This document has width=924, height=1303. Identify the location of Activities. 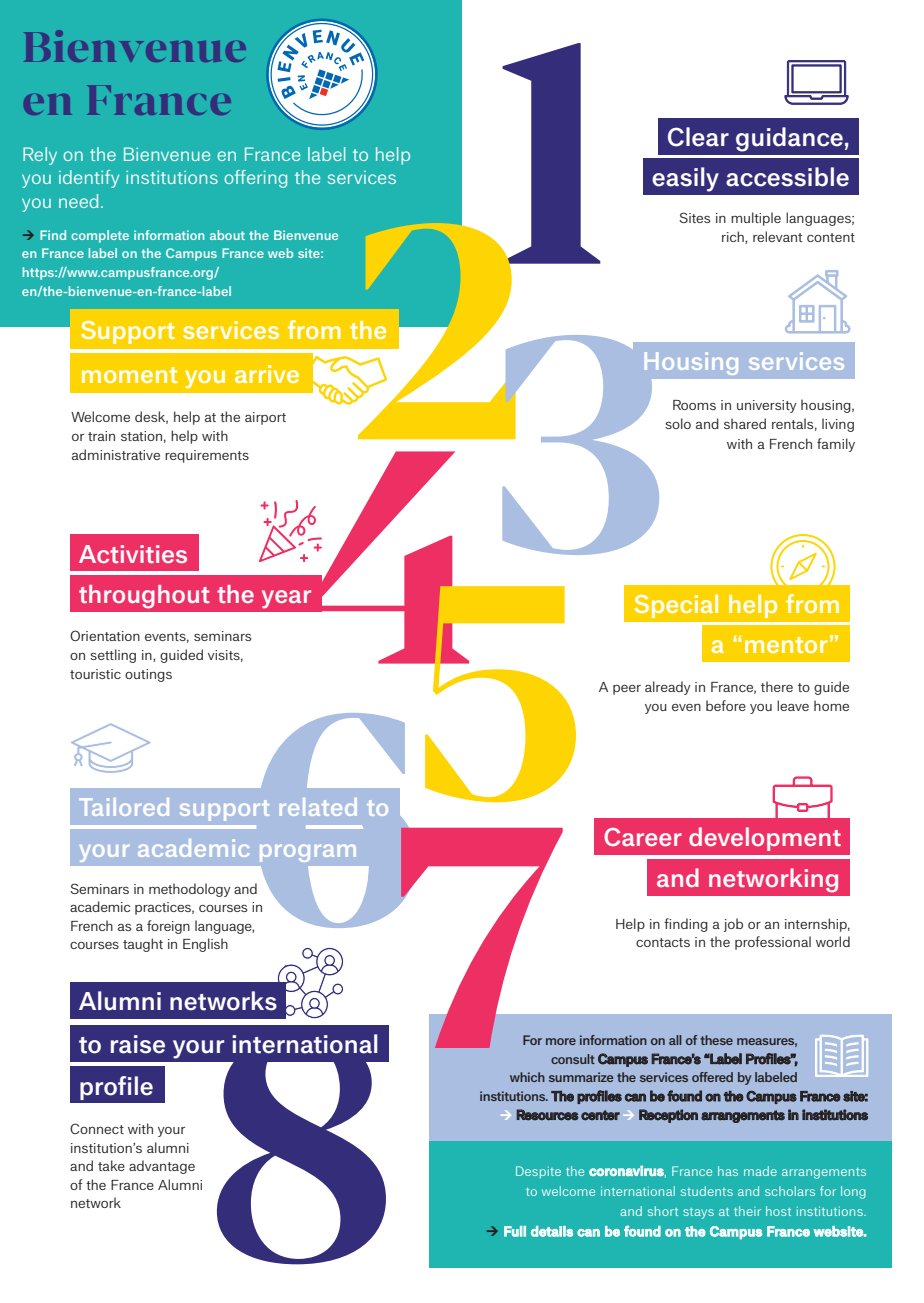
(133, 554).
